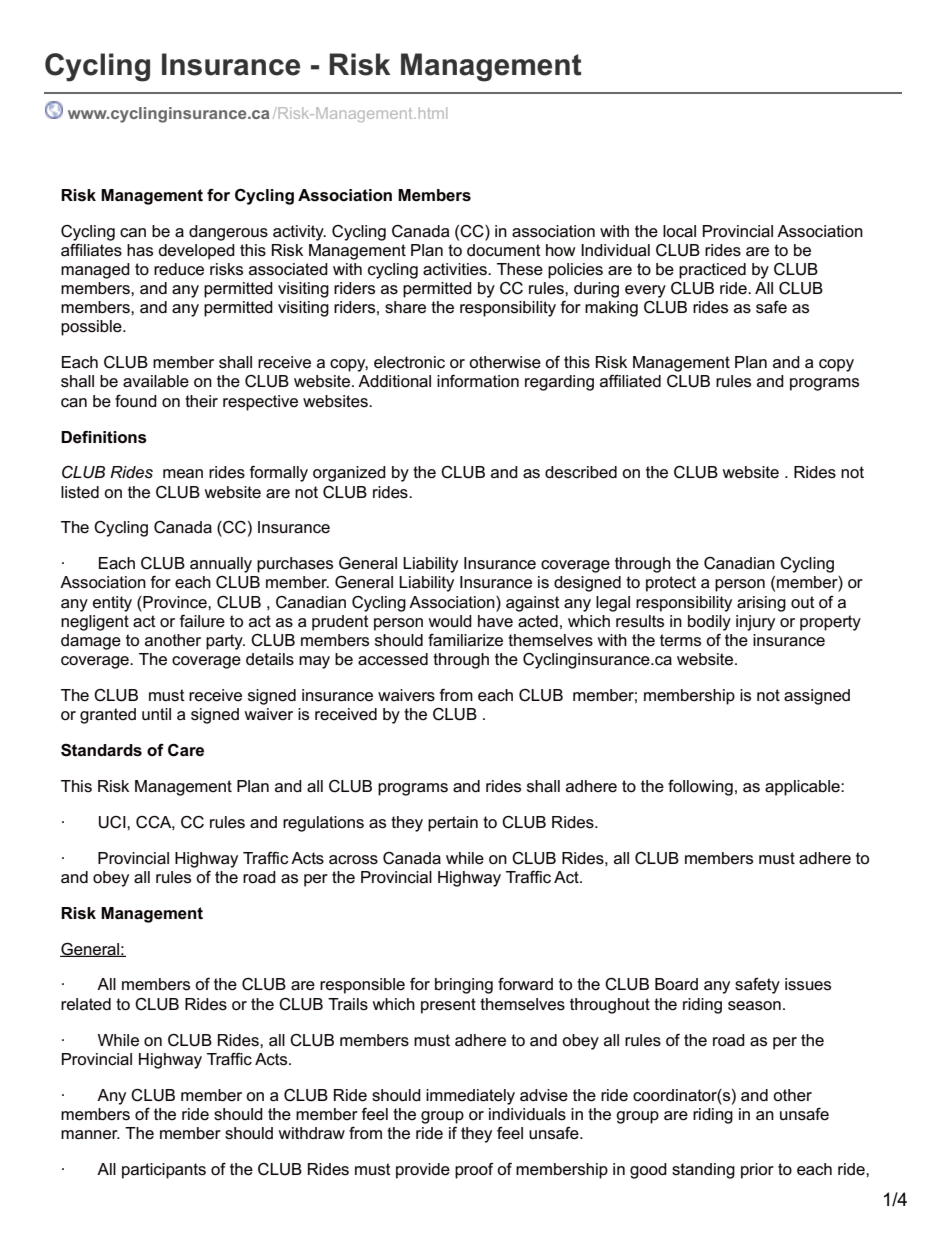  I want to click on participants, so click(164, 1171).
